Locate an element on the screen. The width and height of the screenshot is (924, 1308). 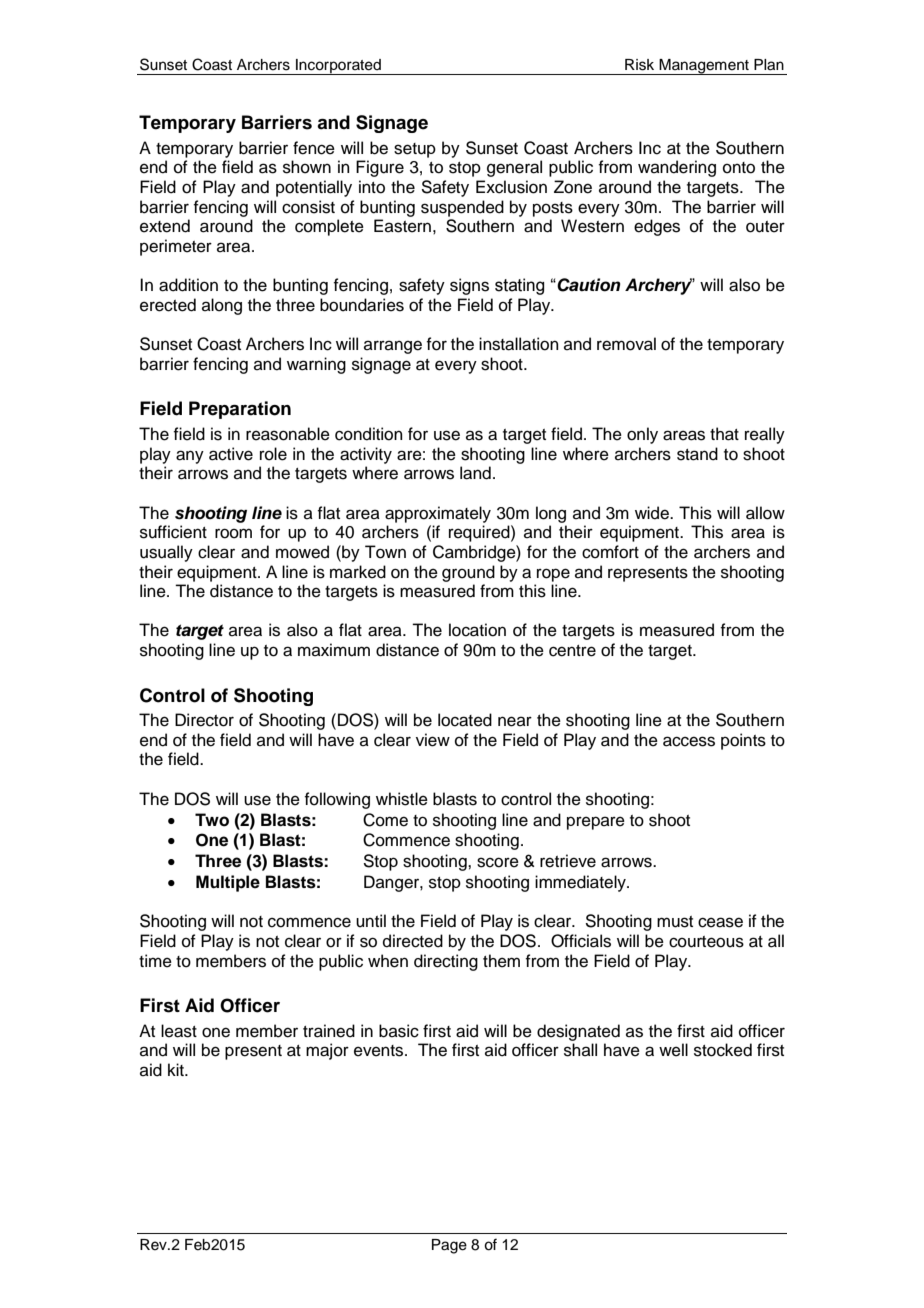
courteous is located at coordinates (706, 942).
